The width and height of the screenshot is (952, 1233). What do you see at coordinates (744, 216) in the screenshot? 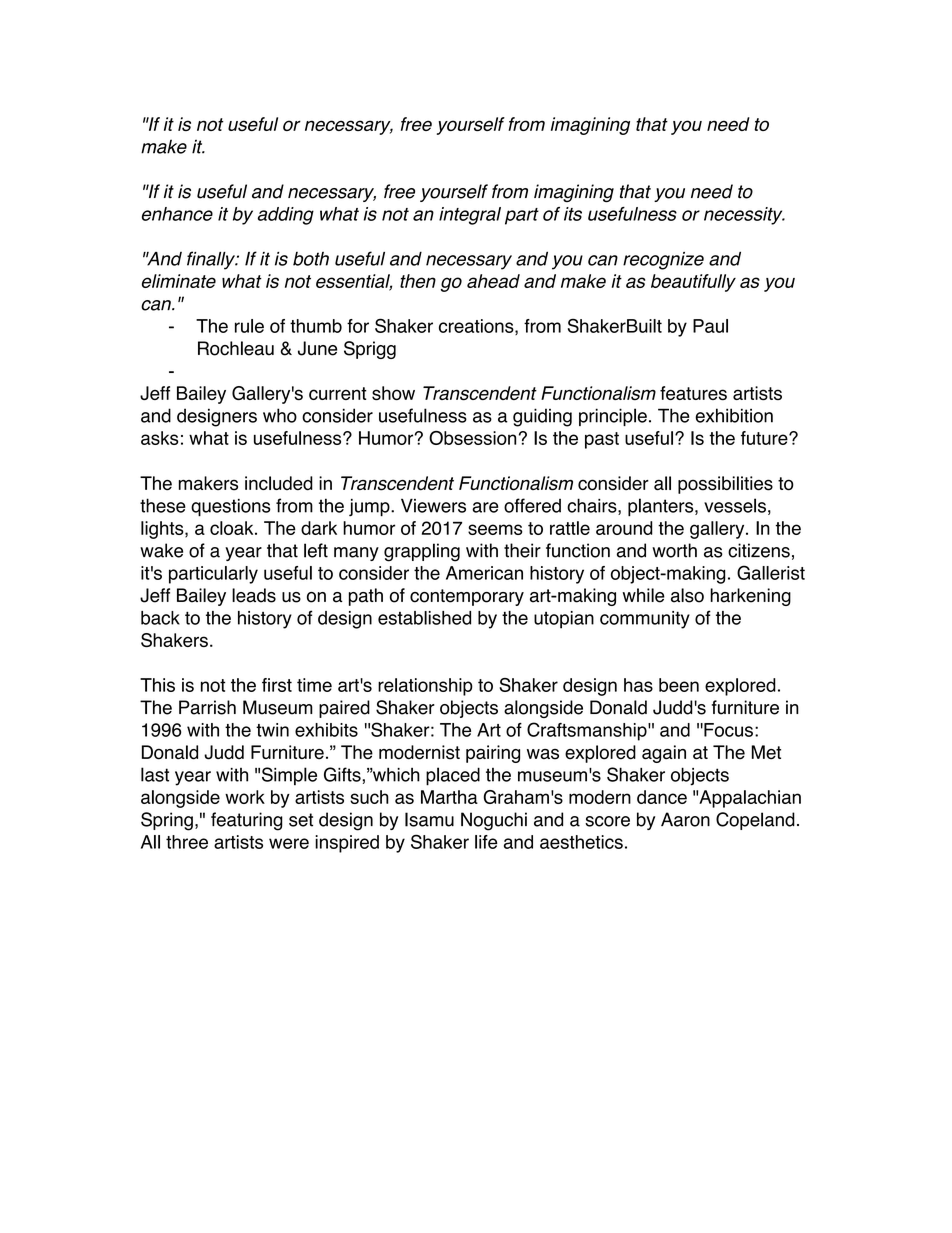
I see `necessity` at bounding box center [744, 216].
